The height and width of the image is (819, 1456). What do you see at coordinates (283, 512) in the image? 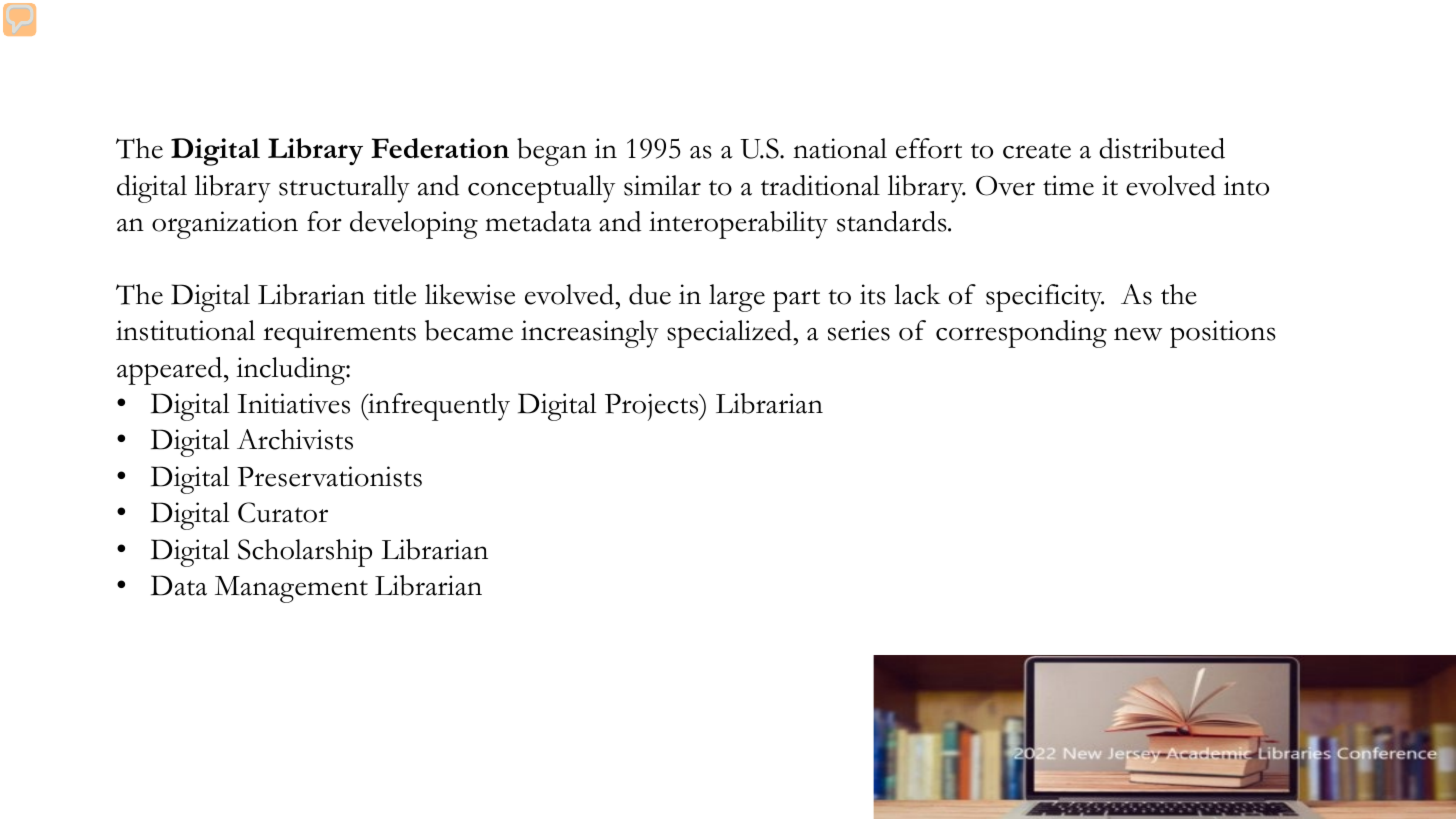
I see `Curator` at bounding box center [283, 512].
